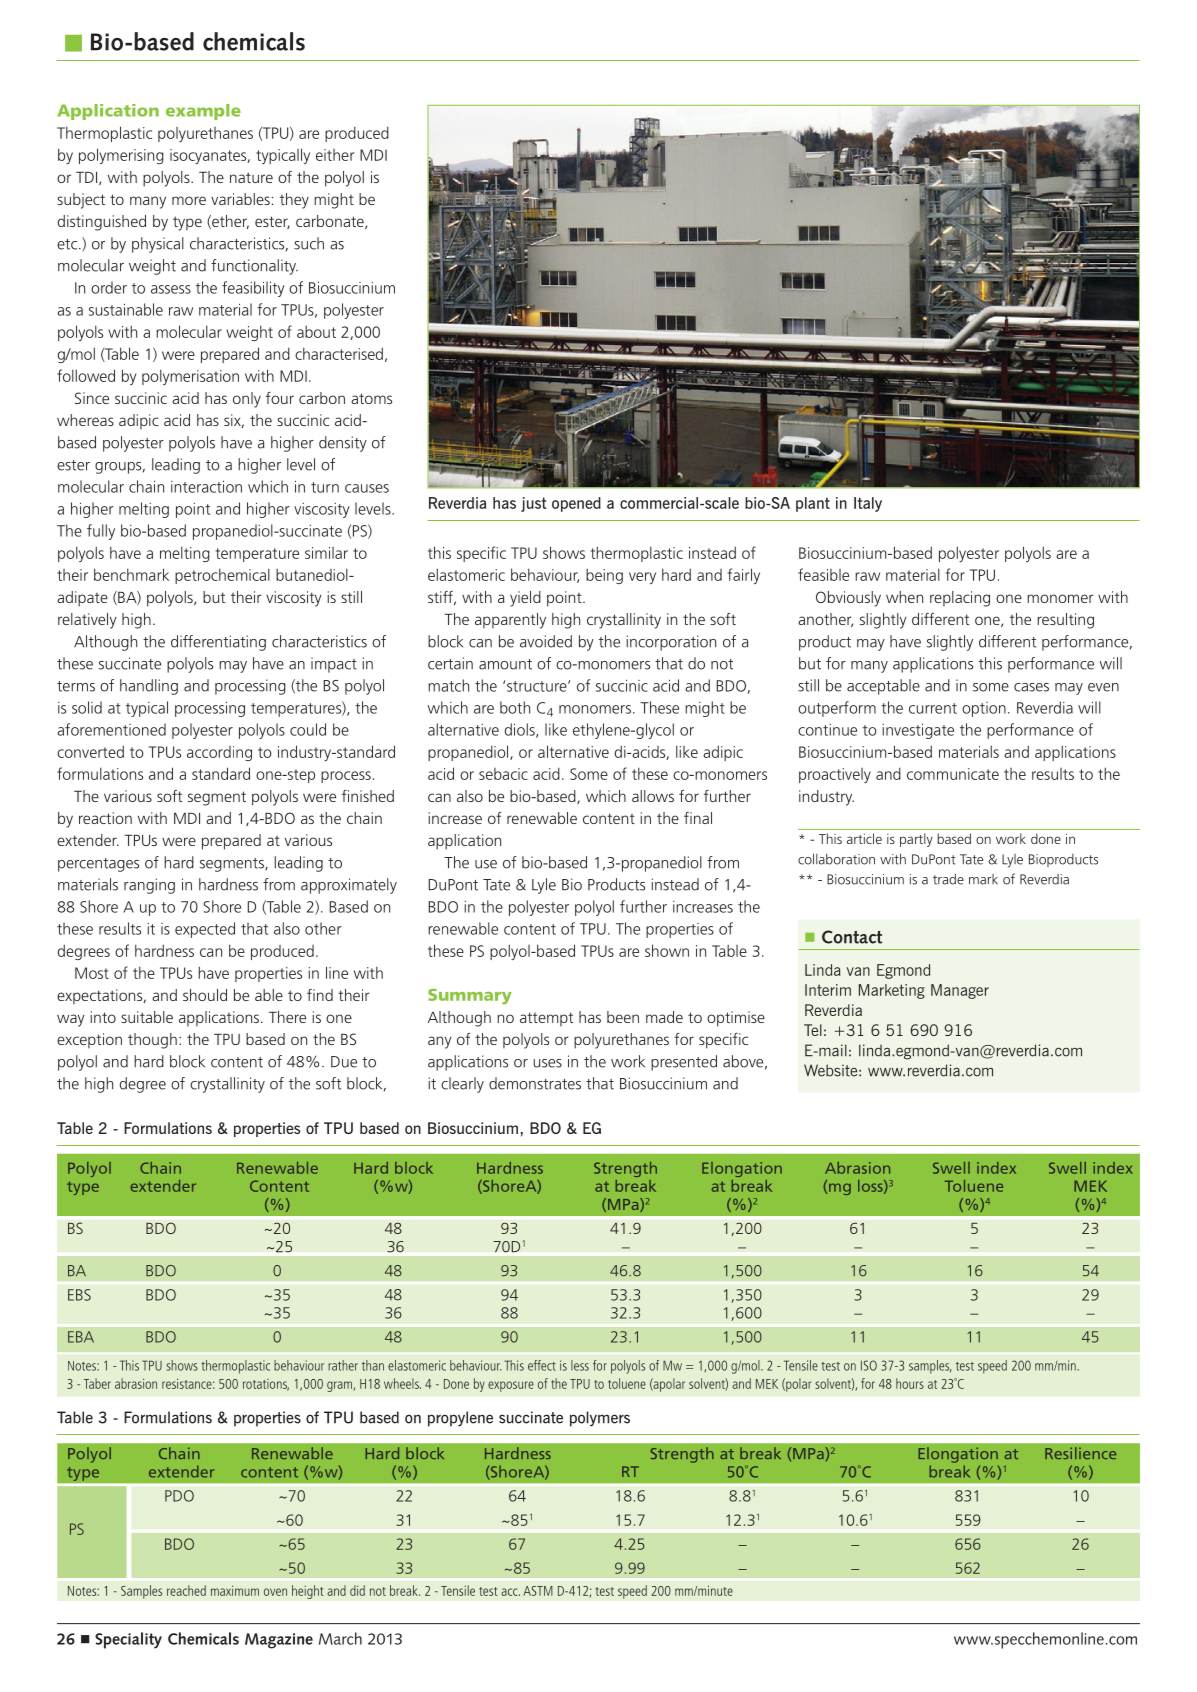 This screenshot has width=1197, height=1692. What do you see at coordinates (186, 1590) in the screenshot?
I see `reached` at bounding box center [186, 1590].
